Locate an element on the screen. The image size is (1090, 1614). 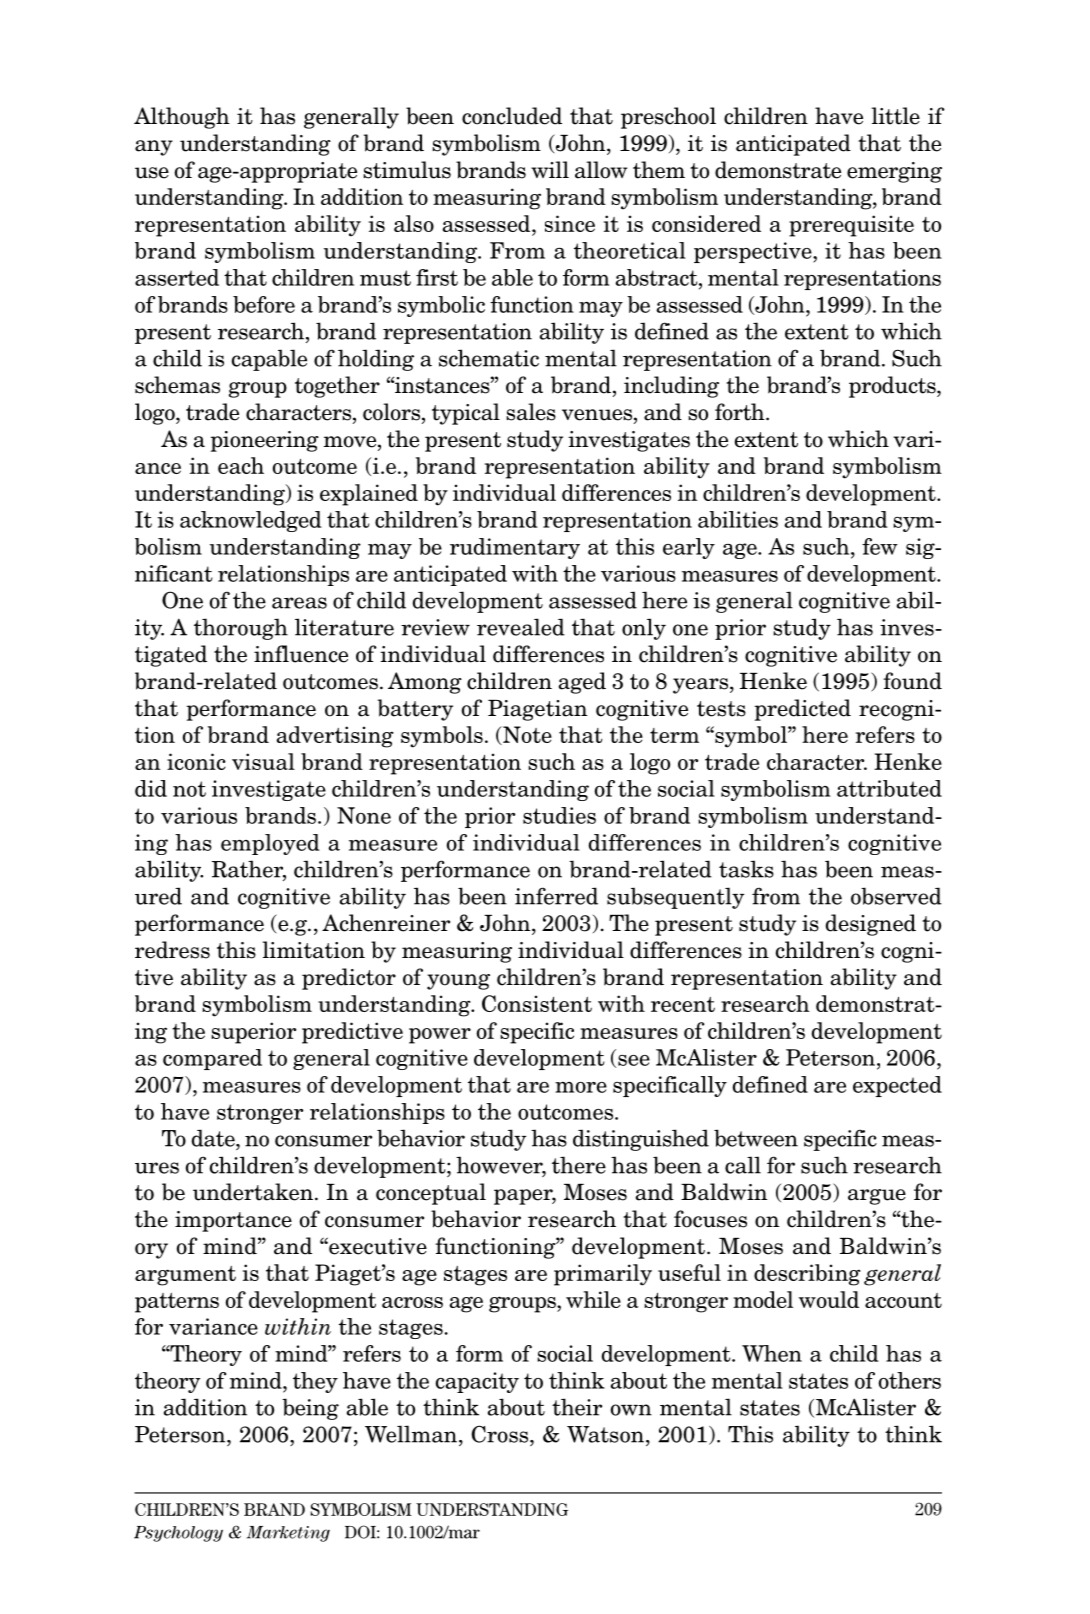
Marketing is located at coordinates (288, 1534).
